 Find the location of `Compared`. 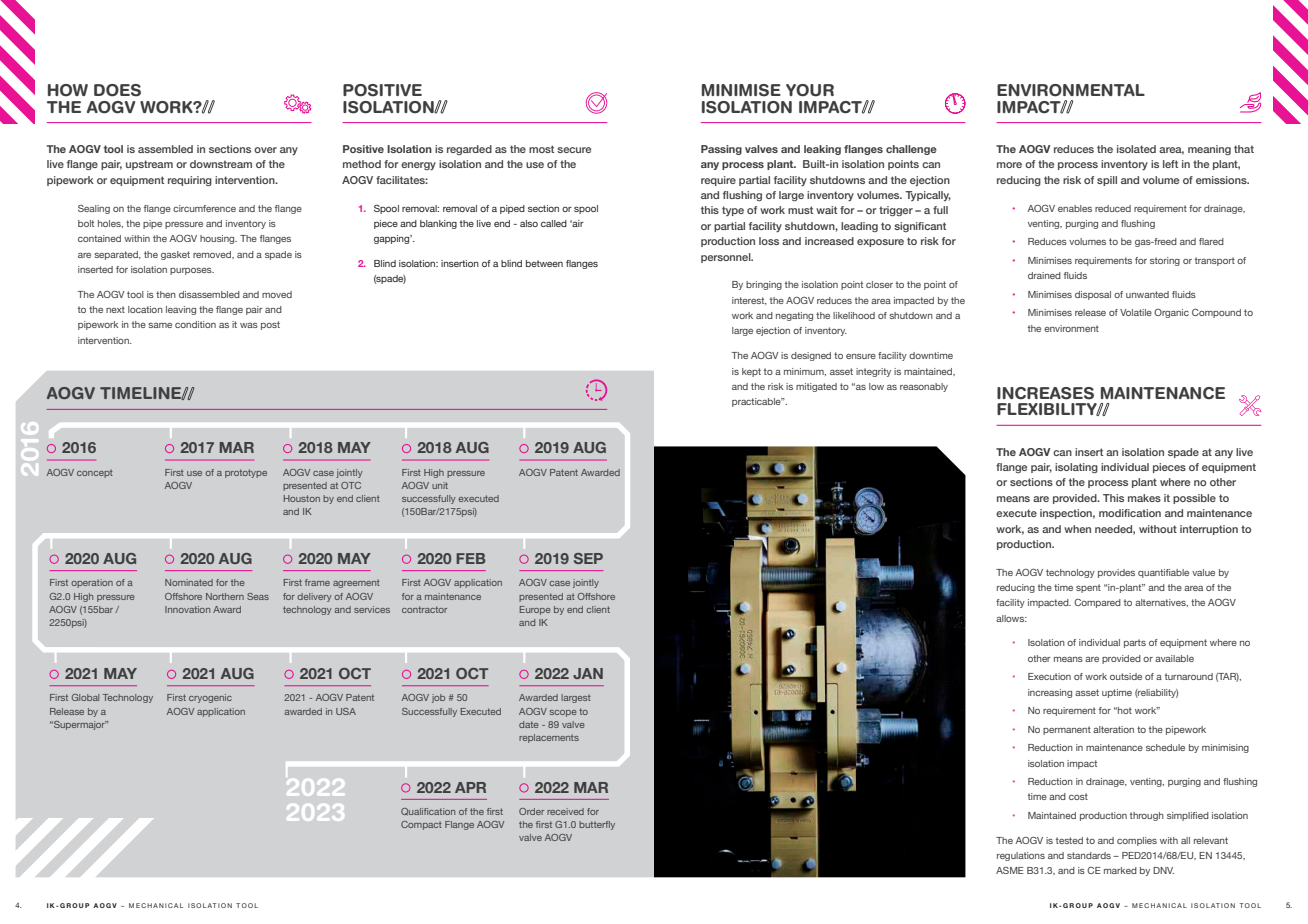

Compared is located at coordinates (1097, 603).
